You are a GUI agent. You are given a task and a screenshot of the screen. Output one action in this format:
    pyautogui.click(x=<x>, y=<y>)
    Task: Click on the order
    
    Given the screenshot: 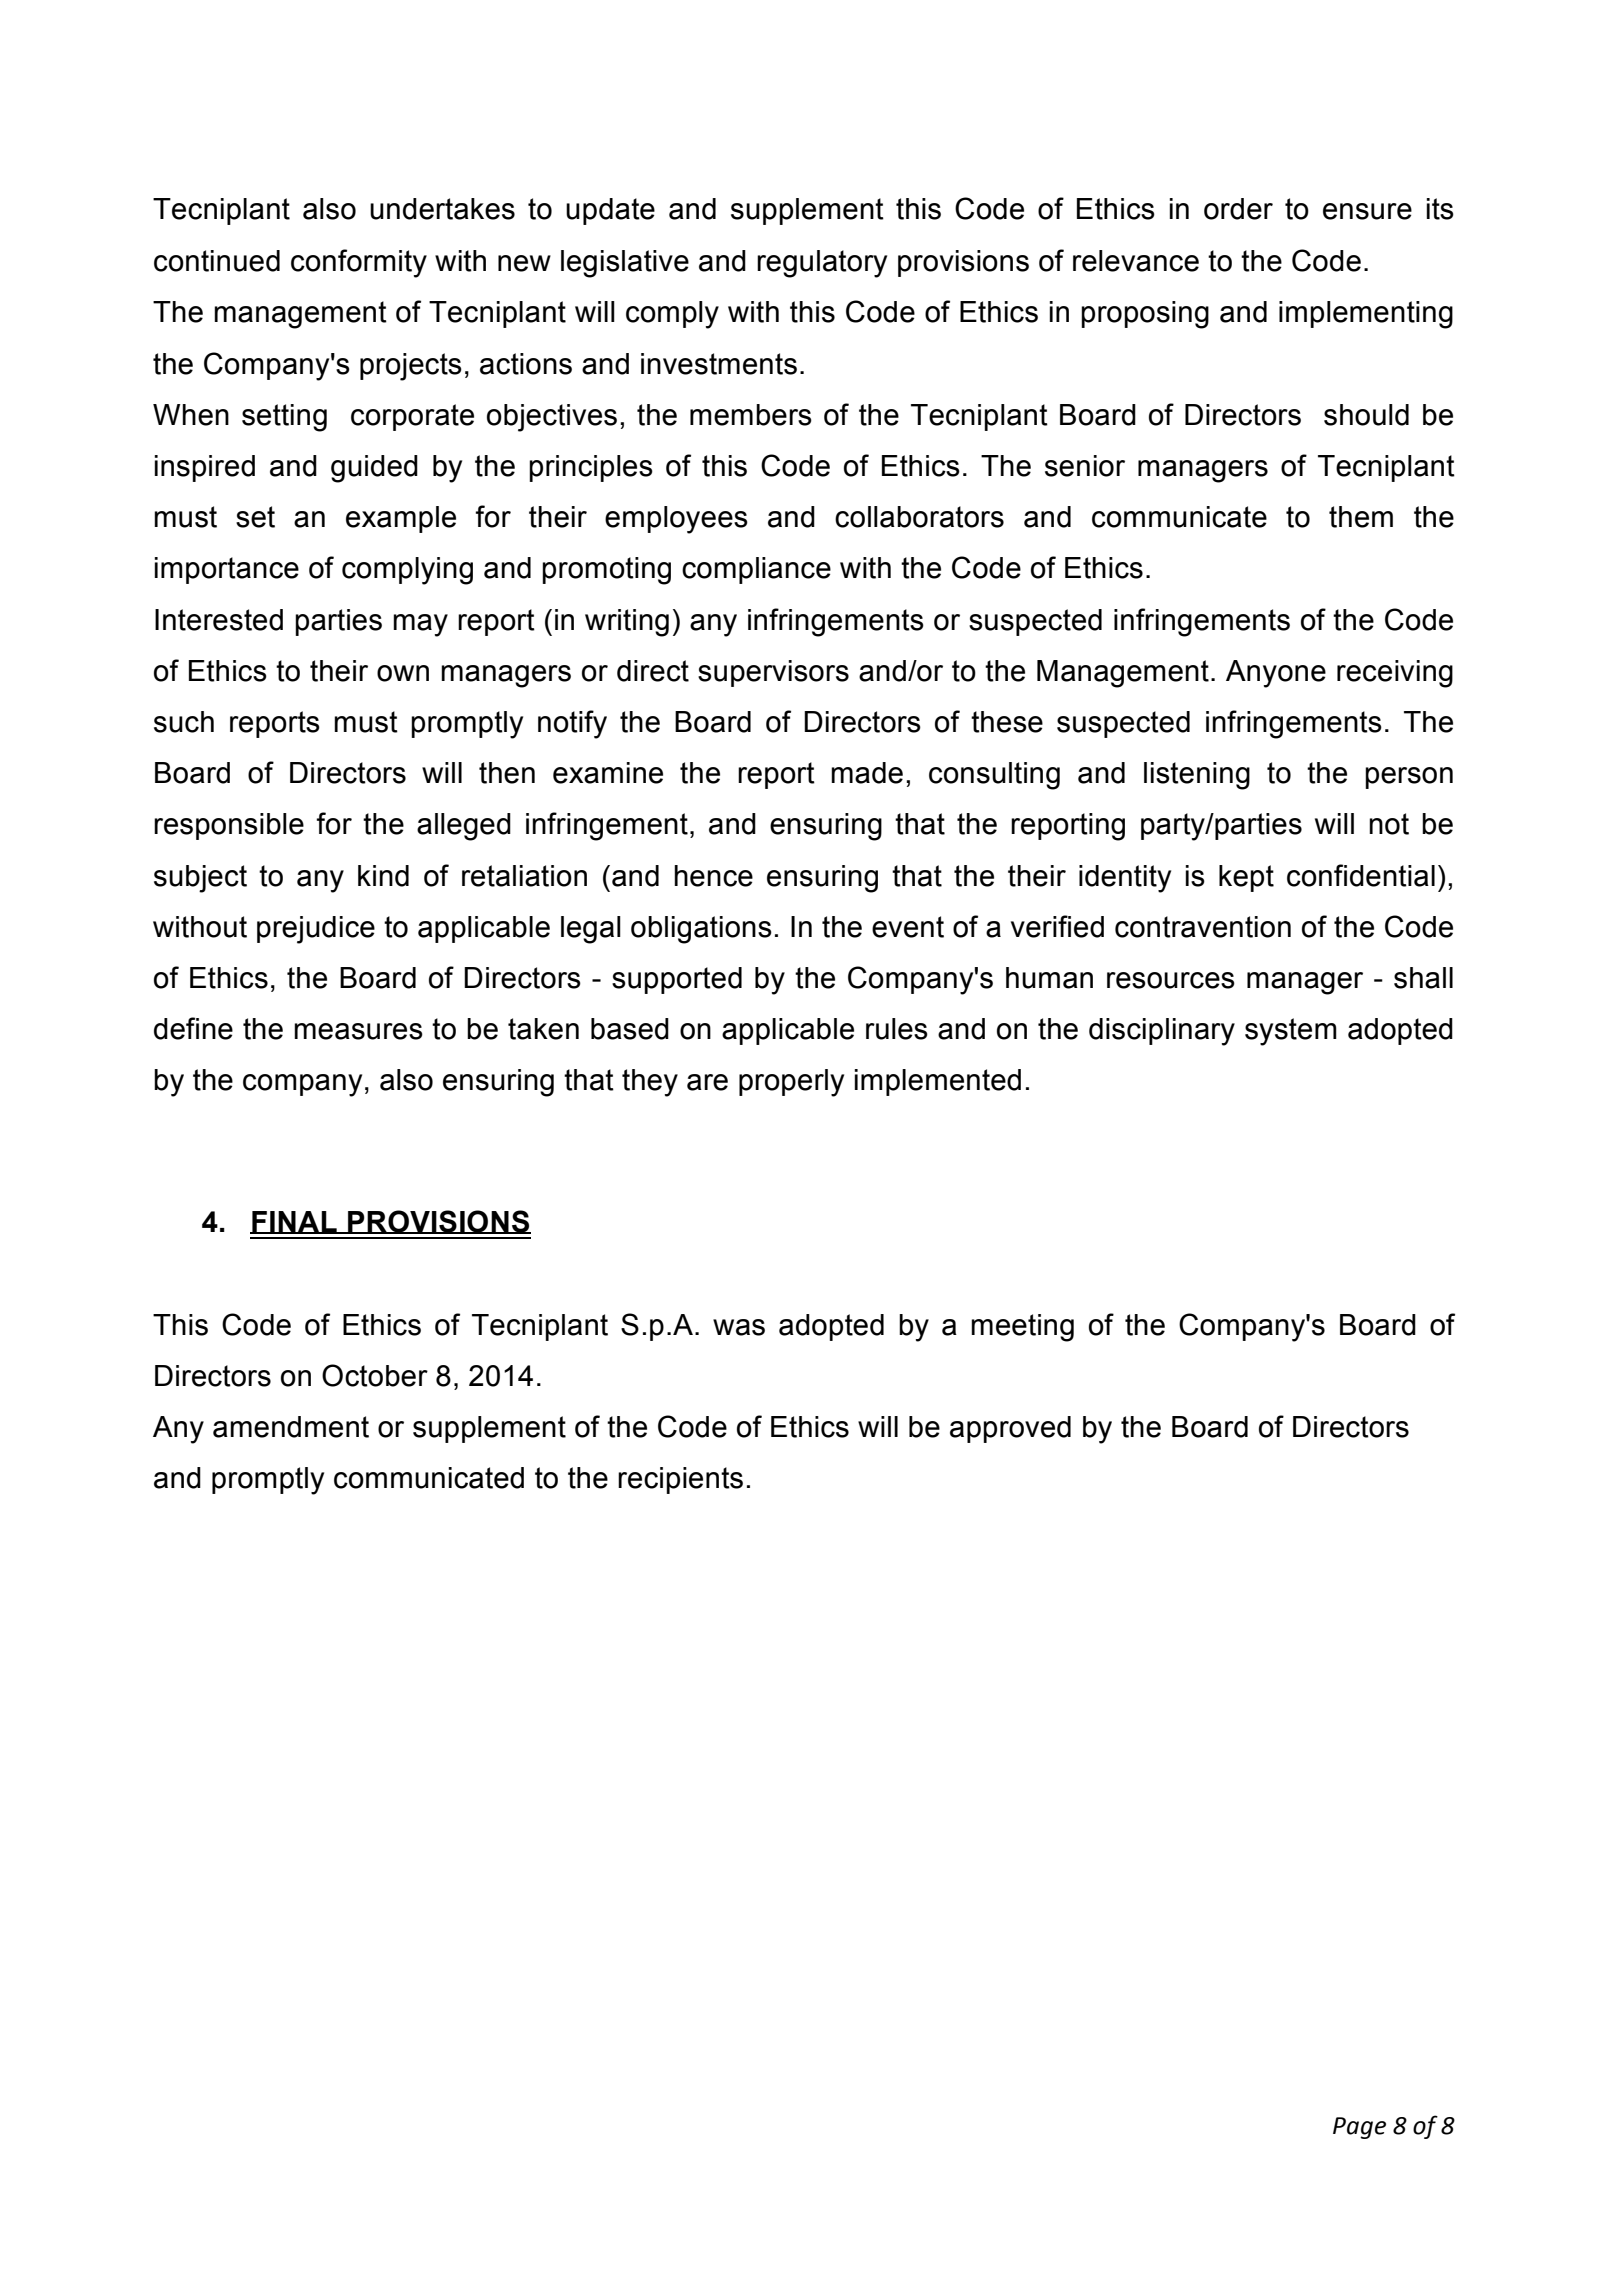 What is the action you would take?
    pyautogui.click(x=1238, y=209)
